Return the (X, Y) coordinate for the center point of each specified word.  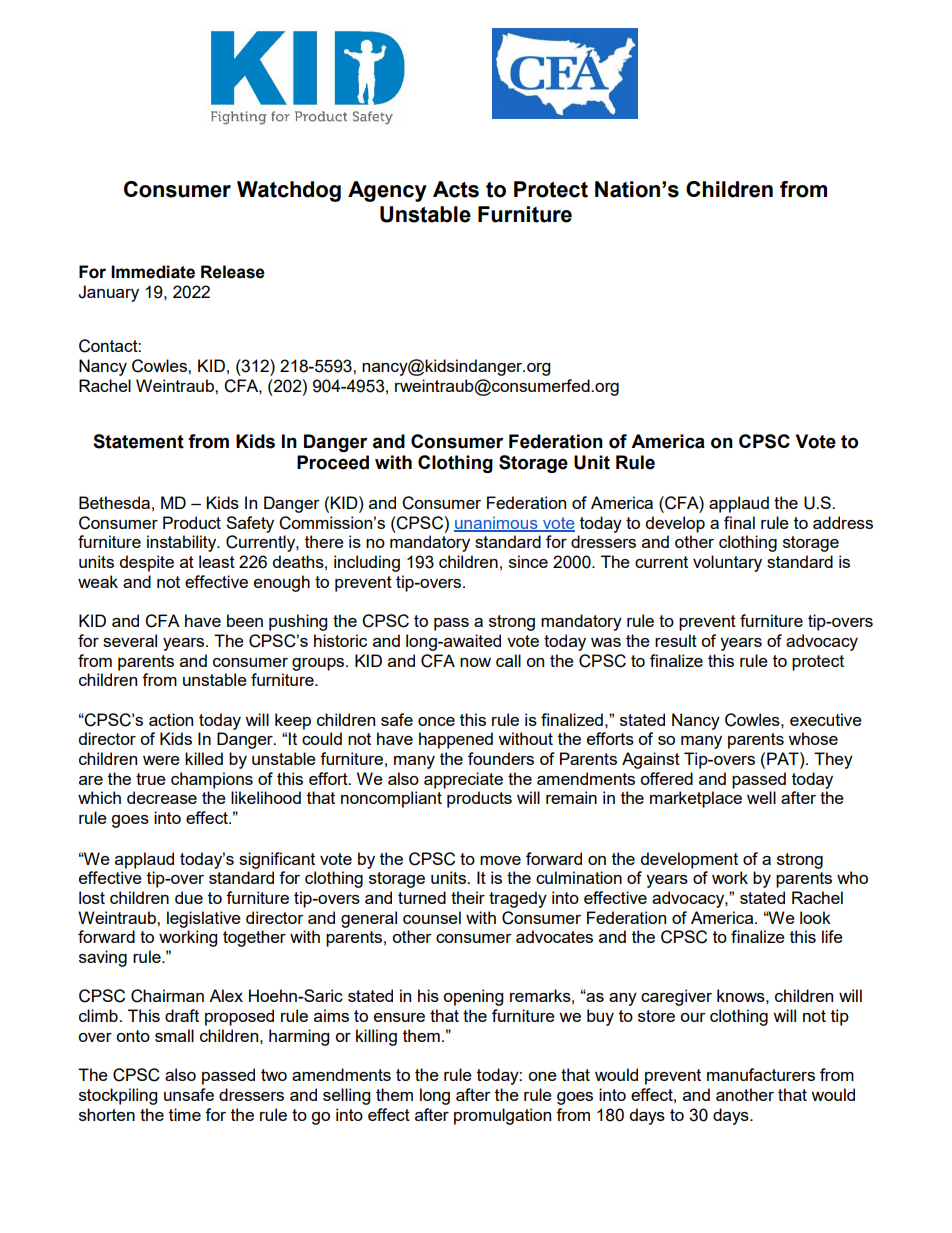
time (185, 1114)
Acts (456, 189)
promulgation (502, 1116)
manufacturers (761, 1074)
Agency (387, 191)
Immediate (153, 272)
